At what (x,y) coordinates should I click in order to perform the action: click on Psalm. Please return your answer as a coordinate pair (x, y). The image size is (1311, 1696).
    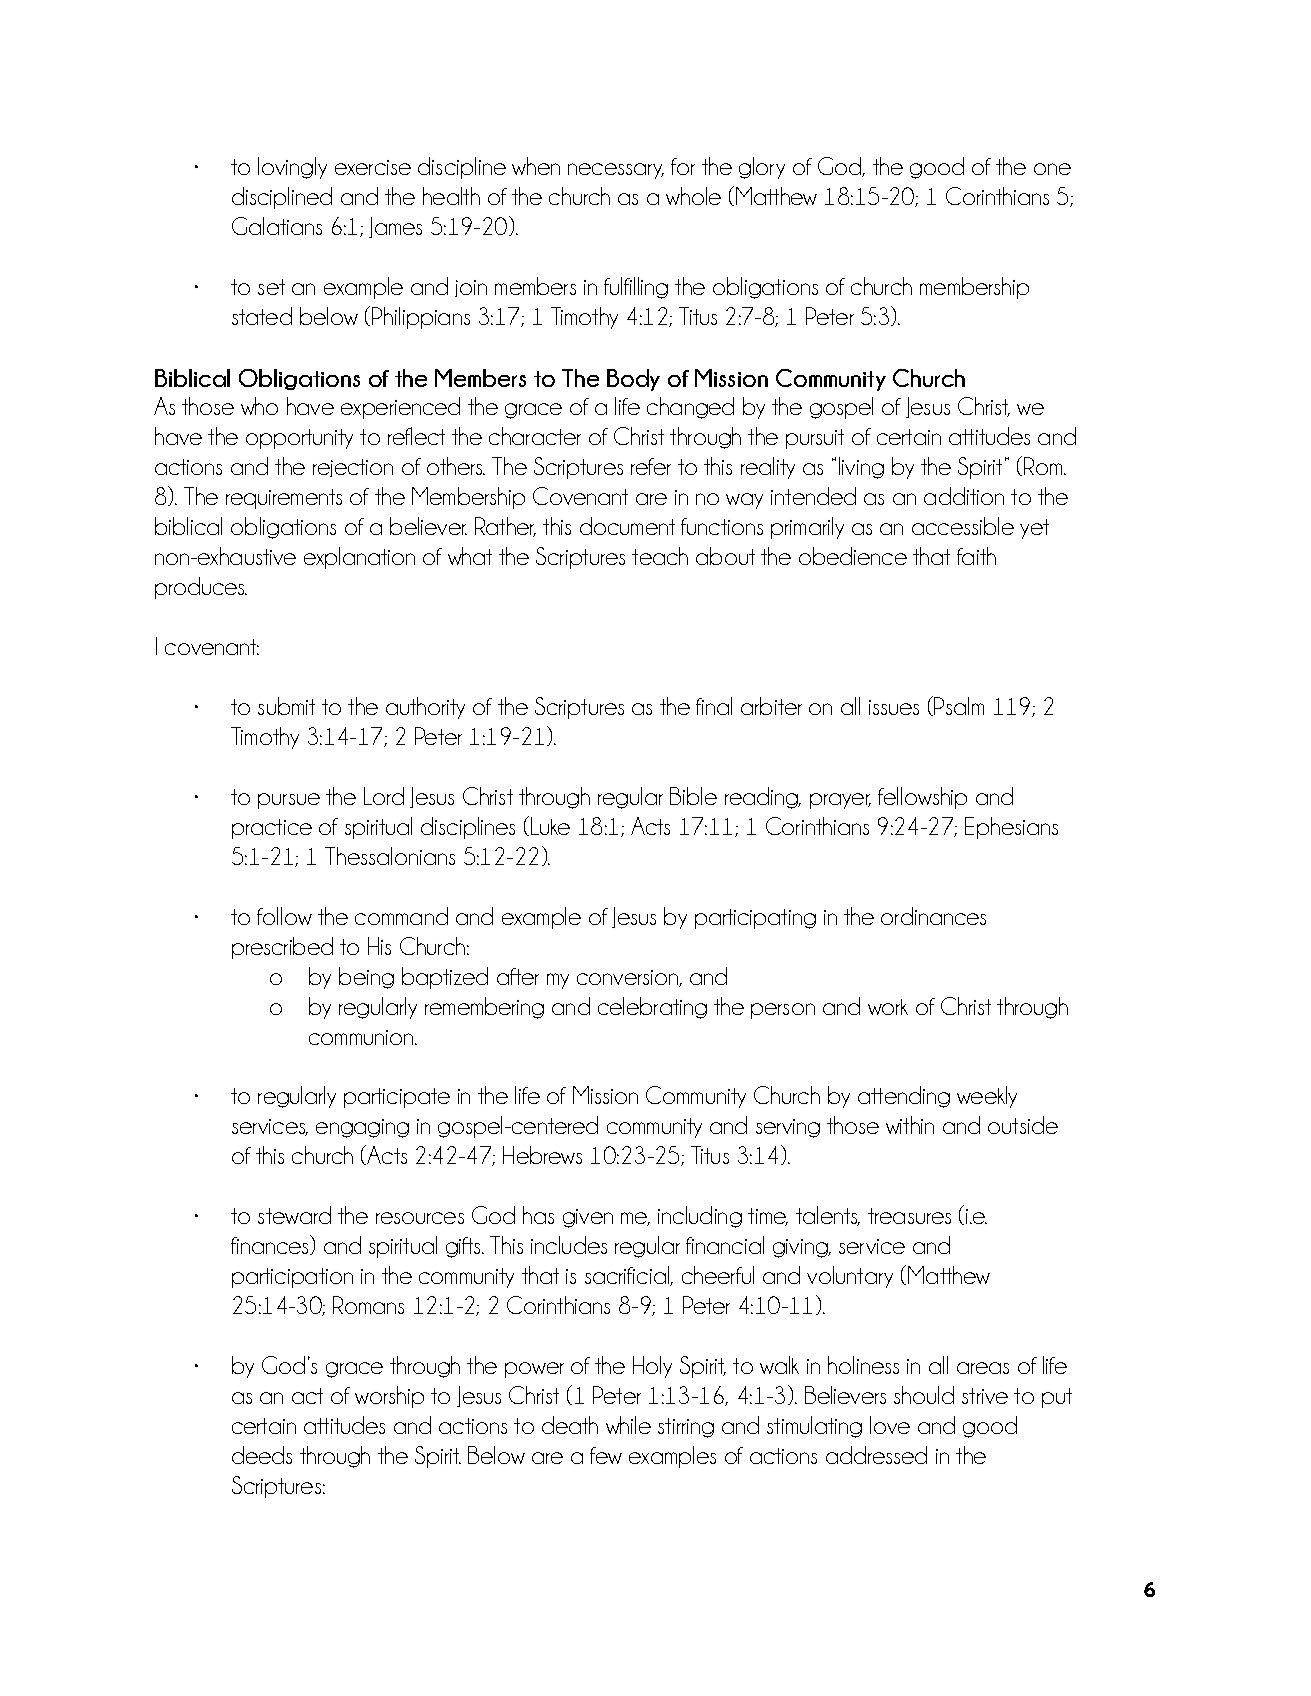
    Looking at the image, I should click on (959, 706).
